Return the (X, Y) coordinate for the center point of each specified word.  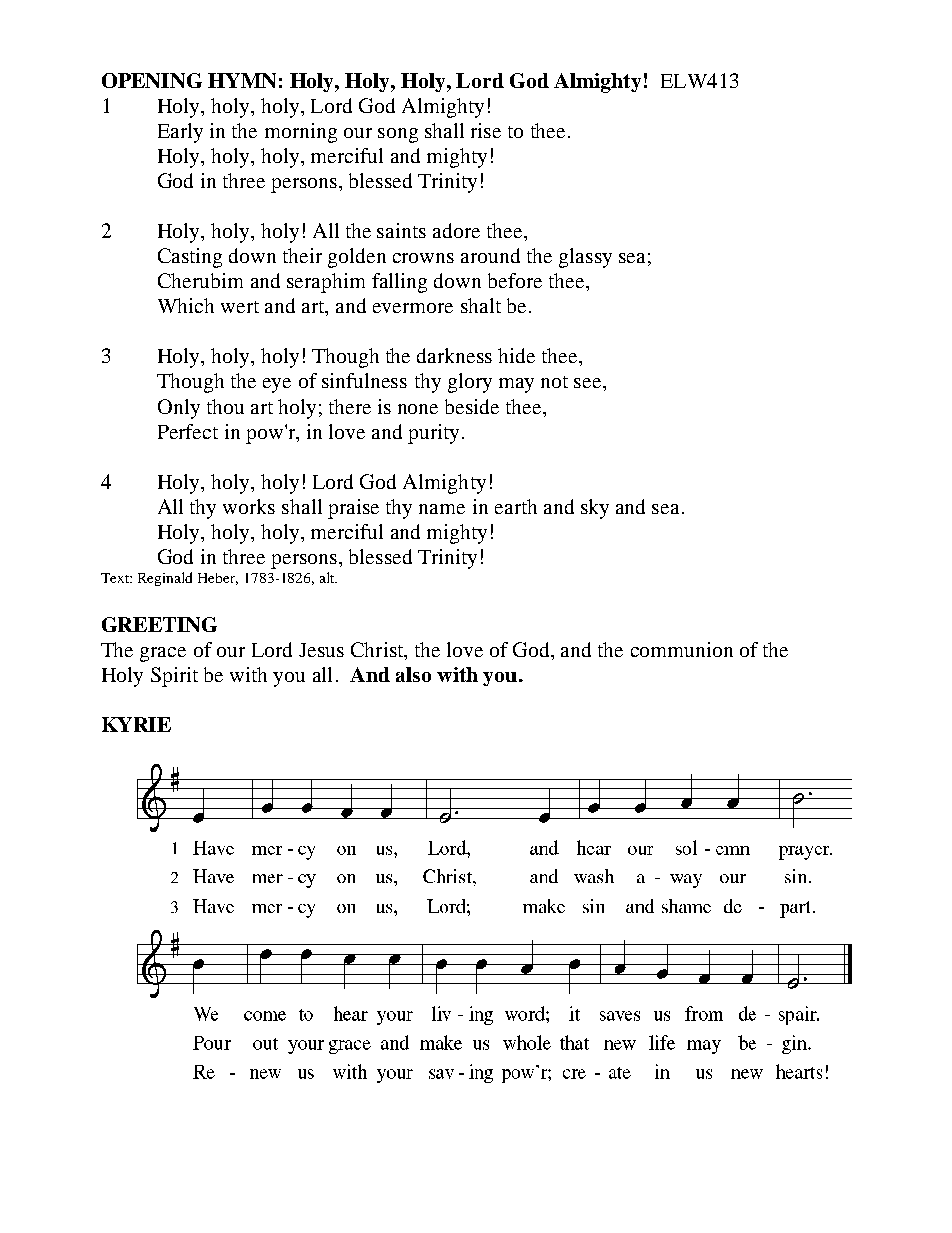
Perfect (188, 431)
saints (401, 230)
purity (433, 434)
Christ (378, 651)
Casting (190, 258)
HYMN (242, 80)
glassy (585, 258)
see (589, 383)
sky (595, 509)
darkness (454, 355)
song (398, 135)
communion (682, 649)
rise (486, 130)
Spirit (174, 677)
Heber (218, 579)
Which (186, 305)
